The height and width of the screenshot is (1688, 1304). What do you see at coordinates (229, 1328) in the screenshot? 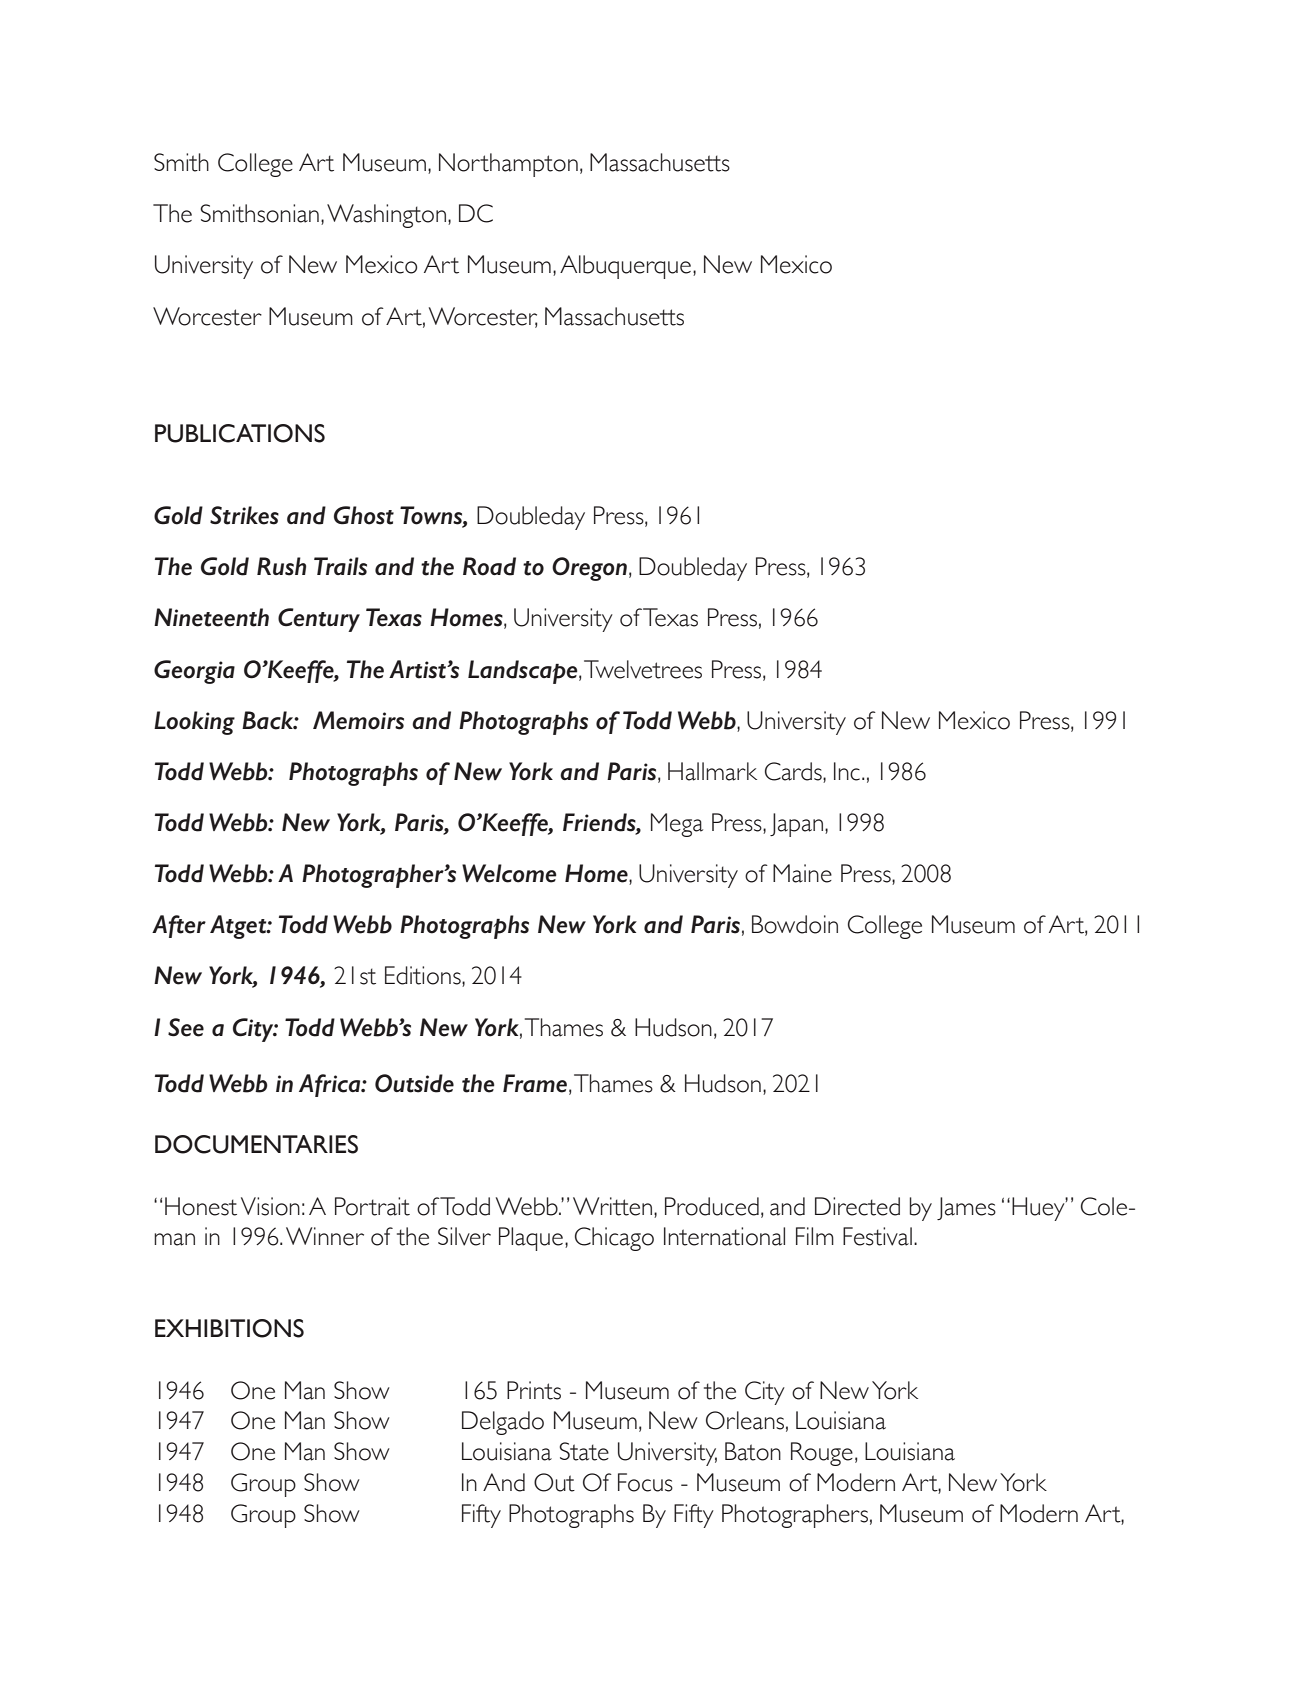
I see `EXHIBITIONS` at bounding box center [229, 1328].
